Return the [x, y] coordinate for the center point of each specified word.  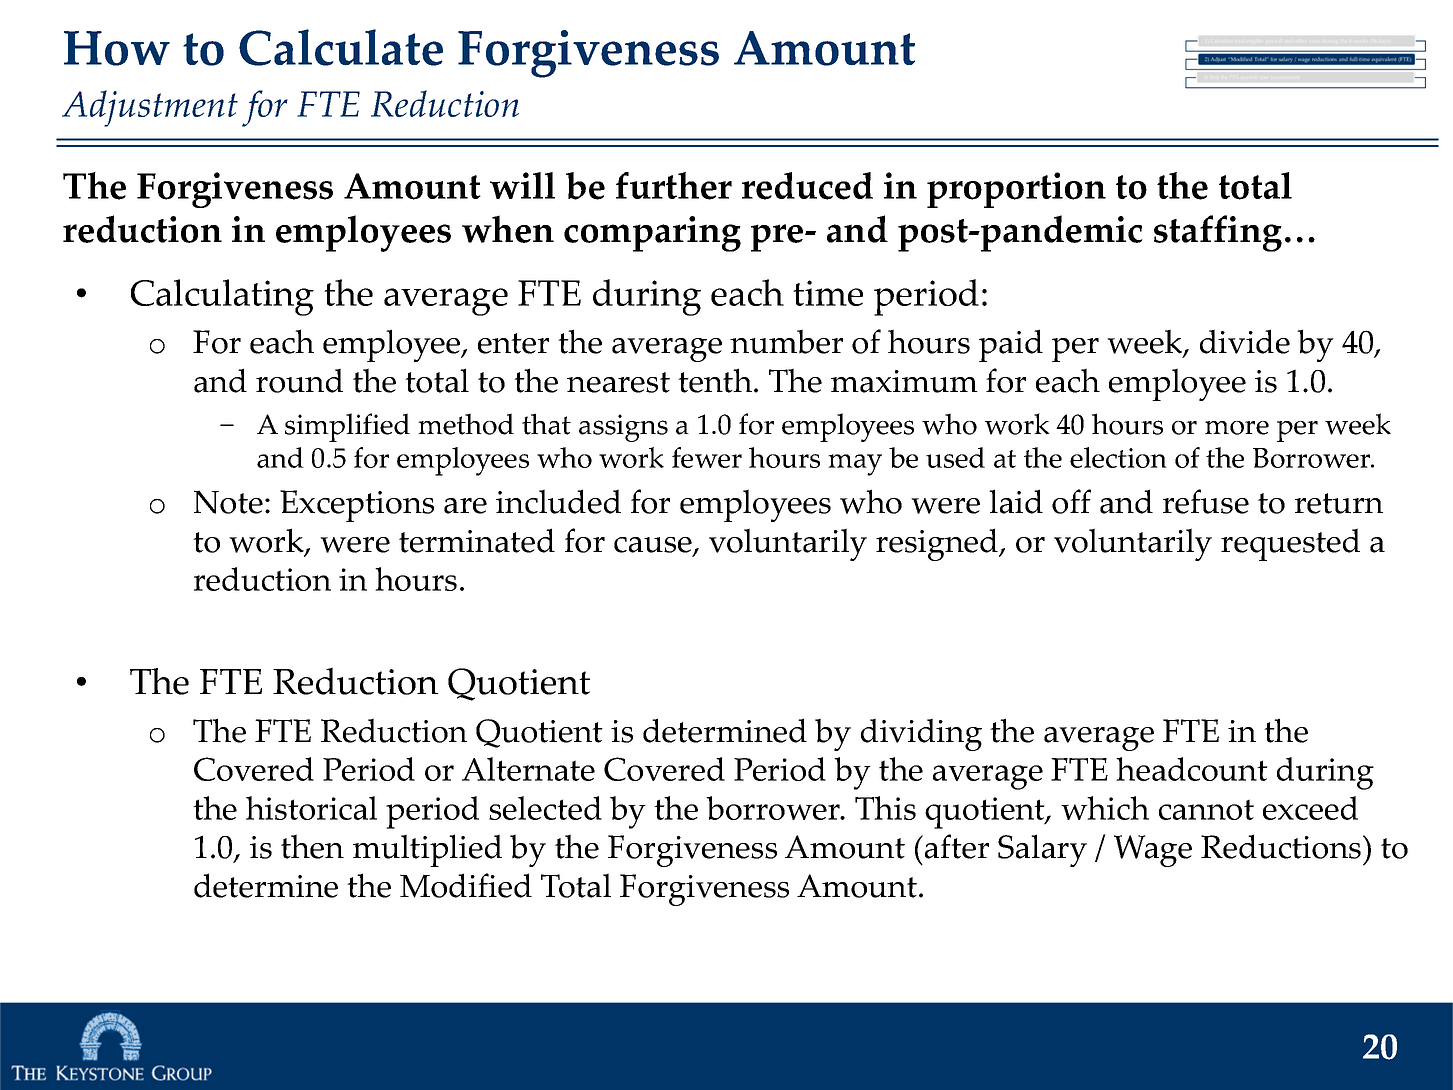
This [885, 808]
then [312, 846]
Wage [1153, 851]
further [674, 186]
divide [1245, 341]
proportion [1016, 190]
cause [654, 546]
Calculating [222, 297]
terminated [477, 540]
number [786, 341]
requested [1290, 544]
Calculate [341, 47]
